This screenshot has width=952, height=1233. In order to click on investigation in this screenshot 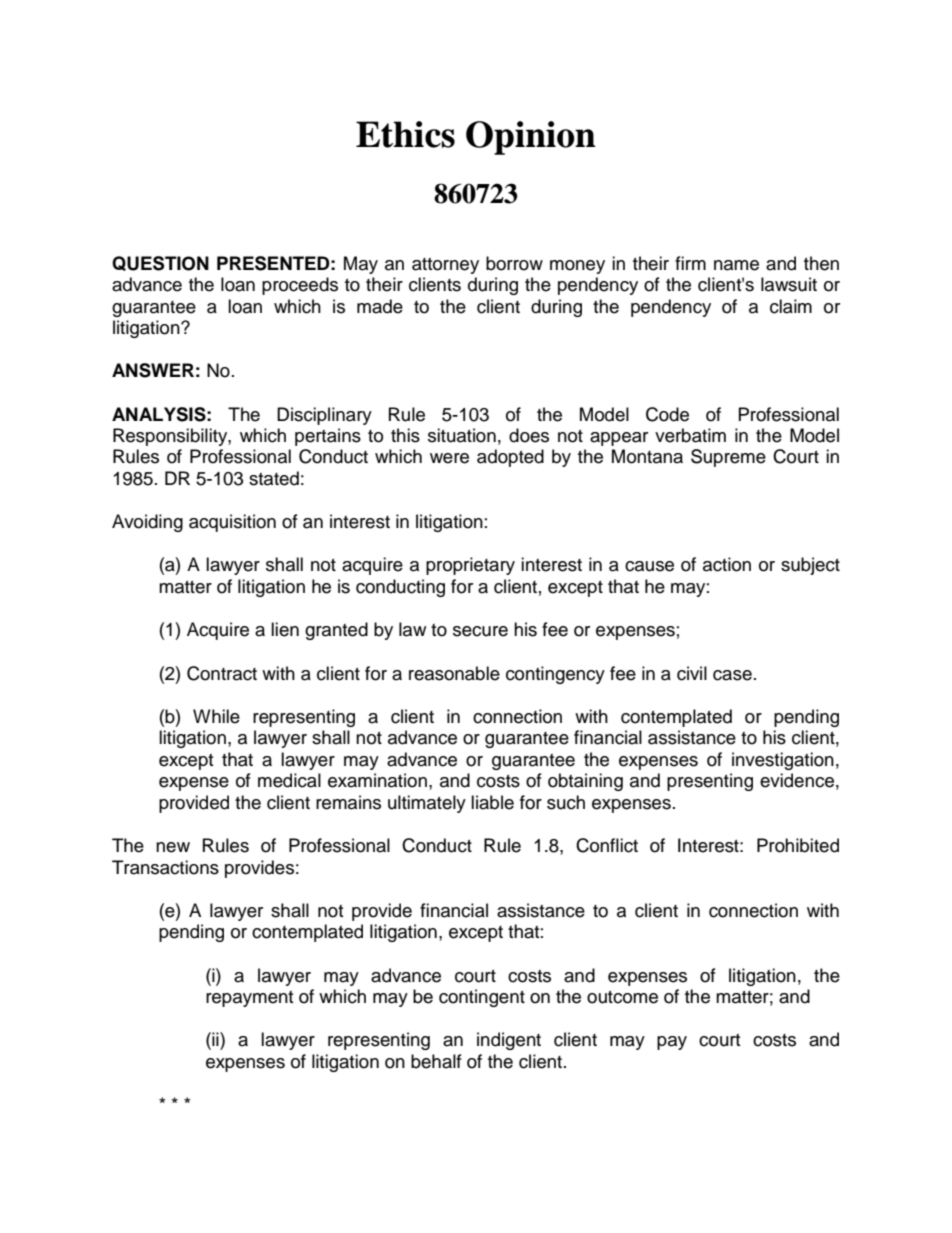, I will do `click(783, 761)`.
